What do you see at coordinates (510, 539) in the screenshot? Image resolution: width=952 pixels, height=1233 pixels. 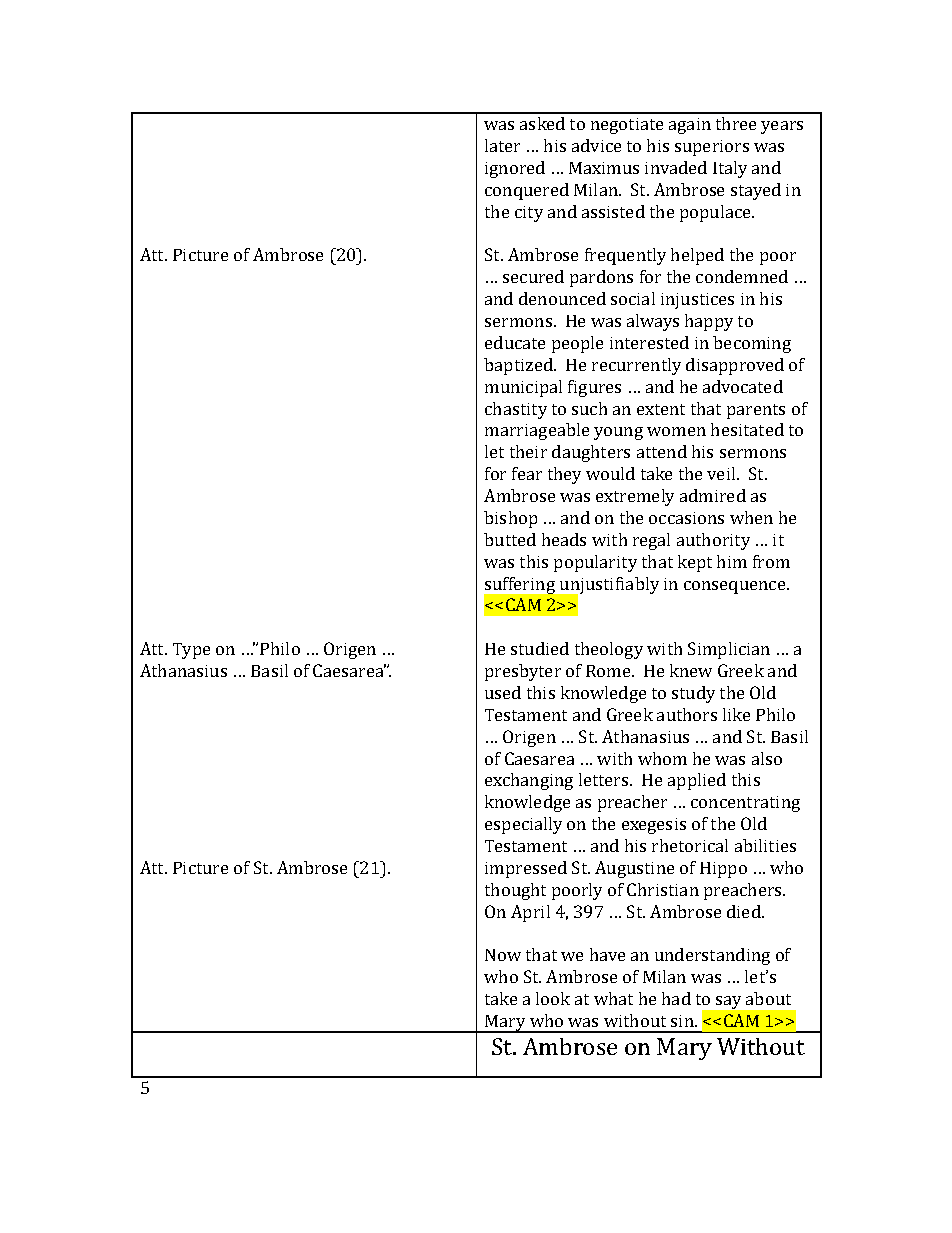 I see `butted` at bounding box center [510, 539].
